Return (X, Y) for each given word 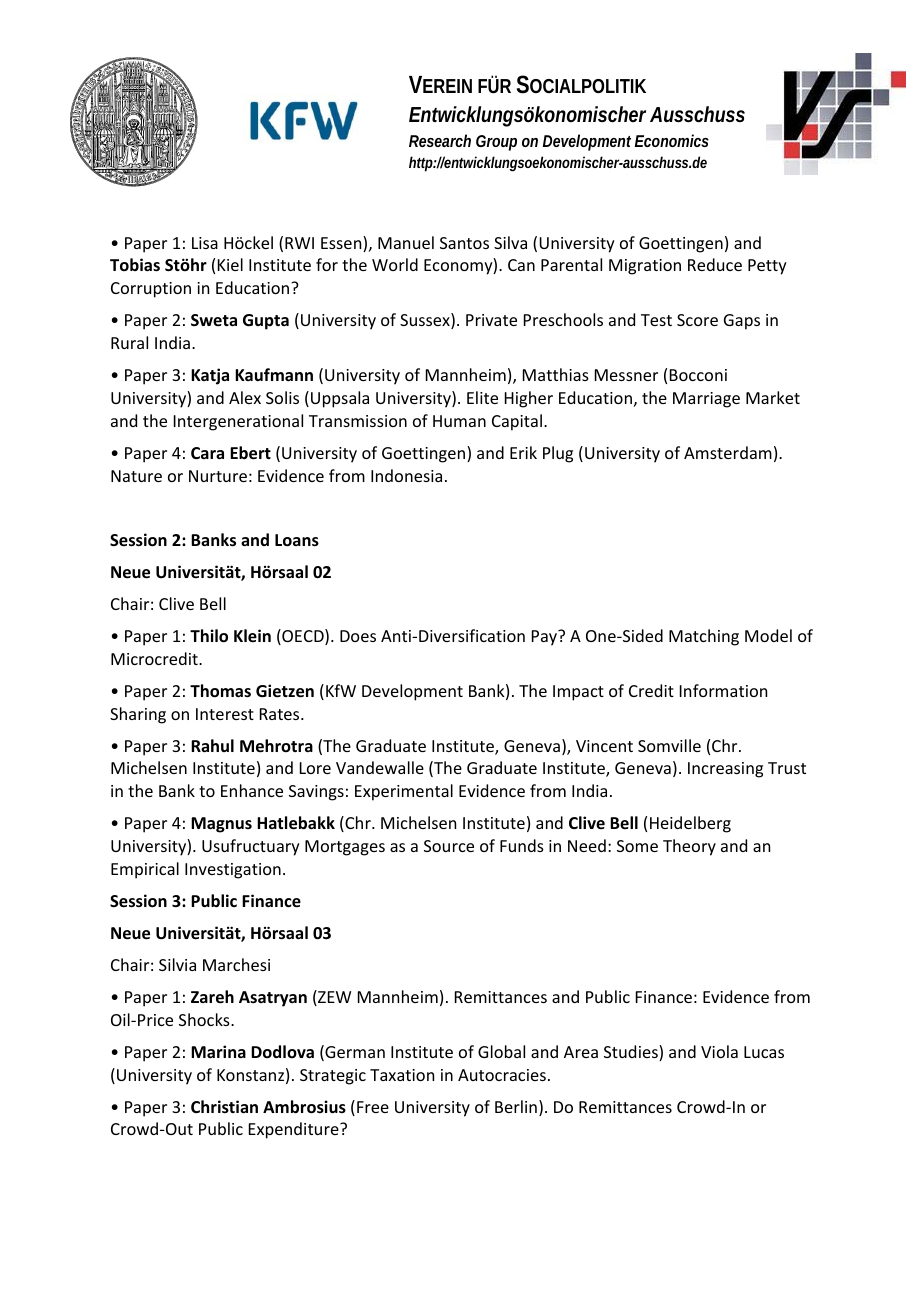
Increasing (725, 770)
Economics (672, 140)
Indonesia (406, 475)
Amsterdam (728, 452)
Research (440, 140)
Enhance (252, 790)
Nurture (218, 476)
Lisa (205, 243)
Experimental (404, 792)
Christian (224, 1107)
